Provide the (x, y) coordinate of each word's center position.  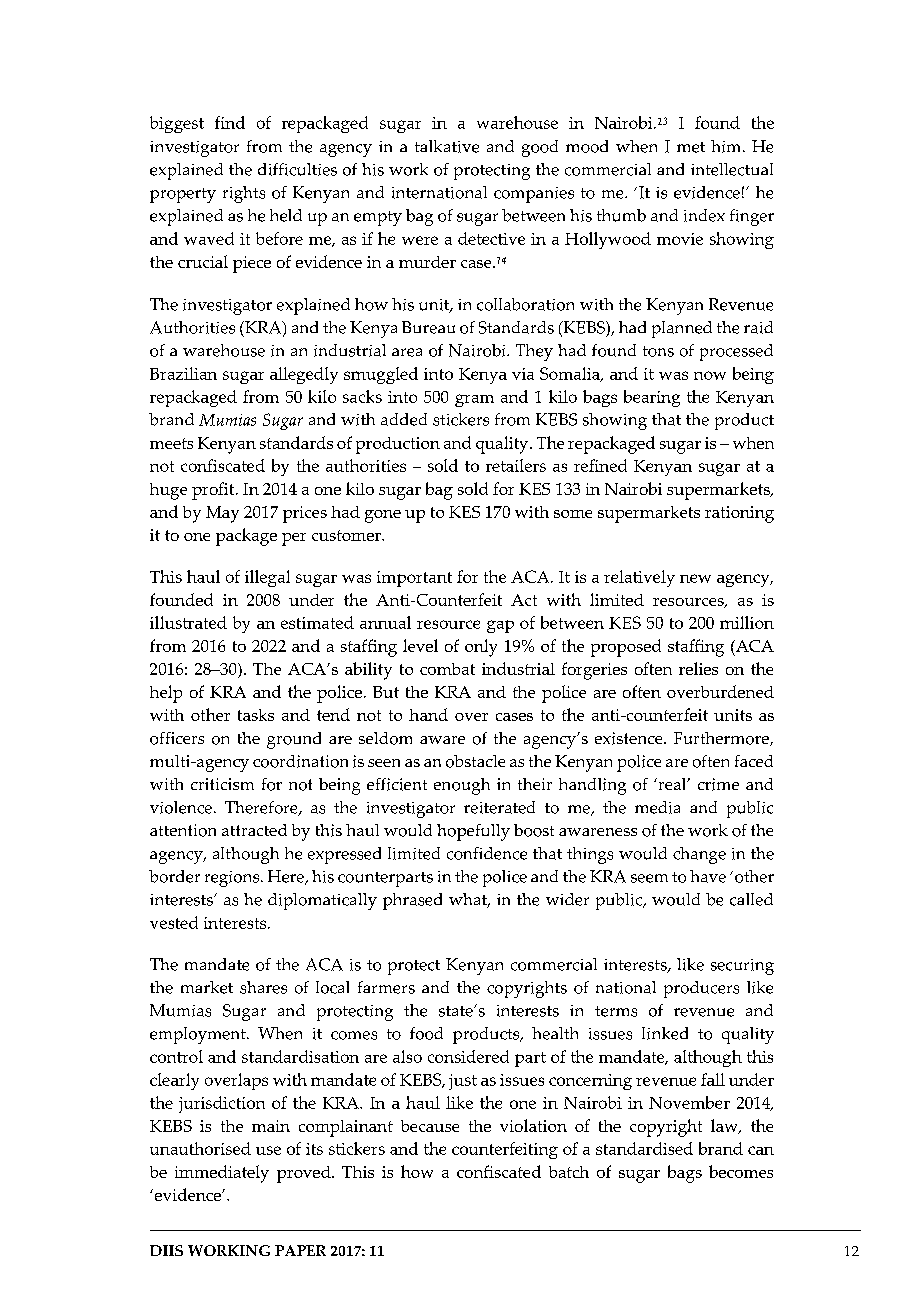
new (695, 578)
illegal (267, 578)
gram (474, 400)
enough (462, 786)
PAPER (300, 1250)
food (426, 1033)
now (710, 375)
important (414, 579)
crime (718, 784)
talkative (447, 146)
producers (701, 989)
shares (263, 987)
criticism (222, 784)
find (230, 122)
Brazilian (183, 373)
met (691, 147)
